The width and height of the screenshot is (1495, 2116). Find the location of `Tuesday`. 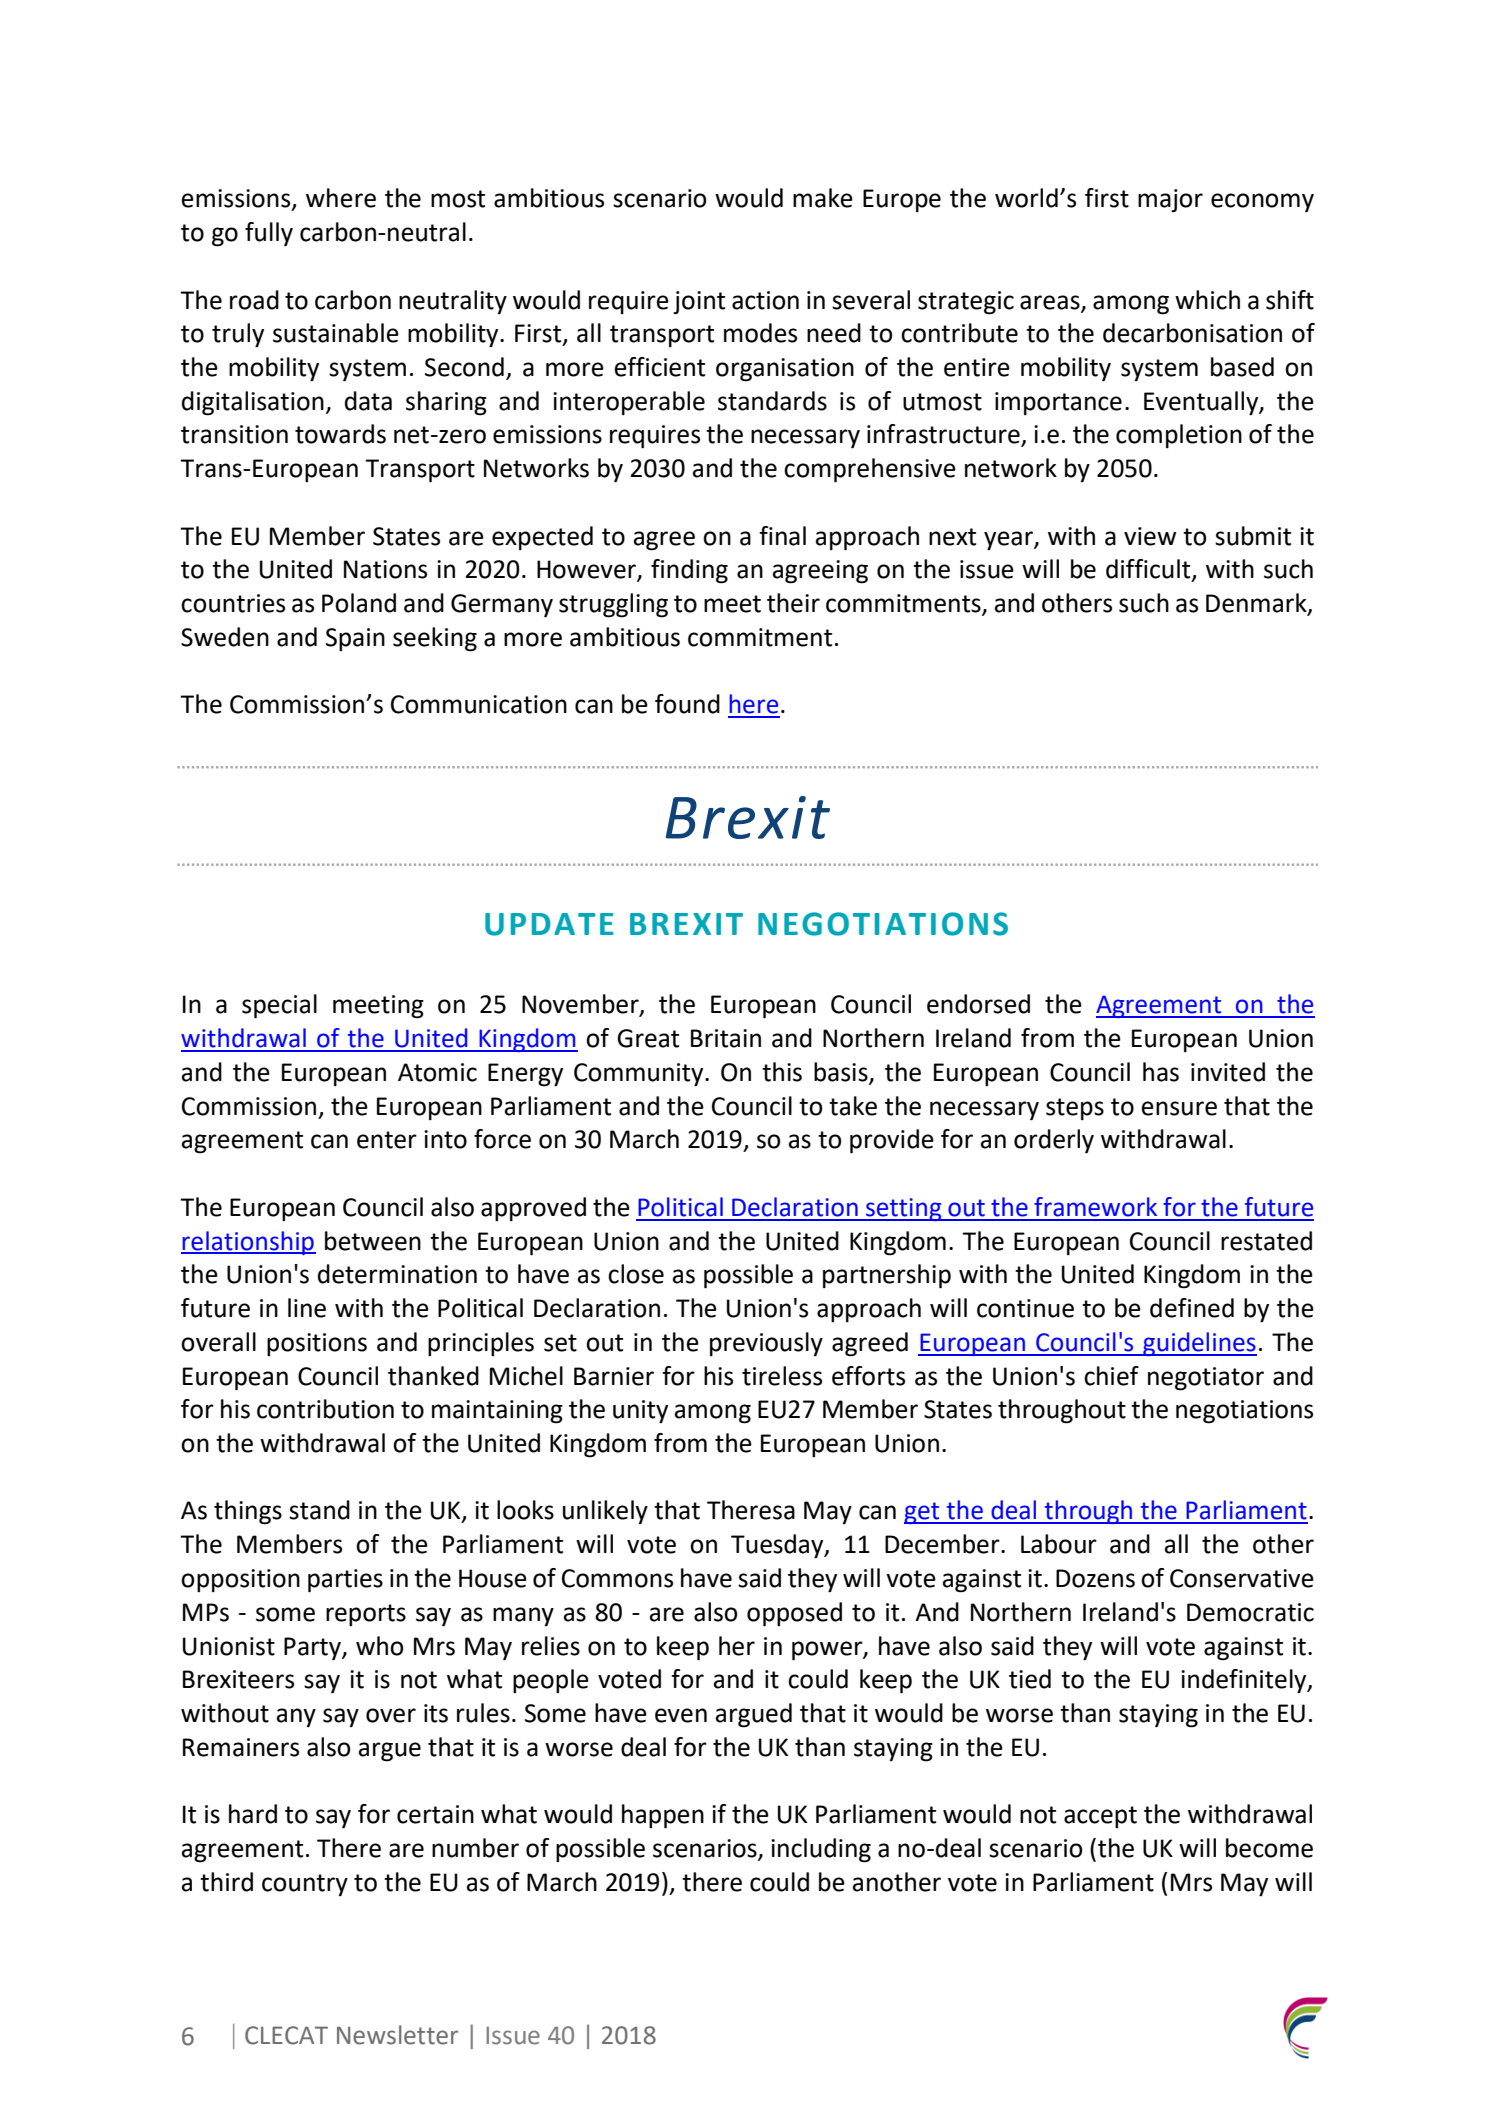

Tuesday is located at coordinates (778, 1546).
